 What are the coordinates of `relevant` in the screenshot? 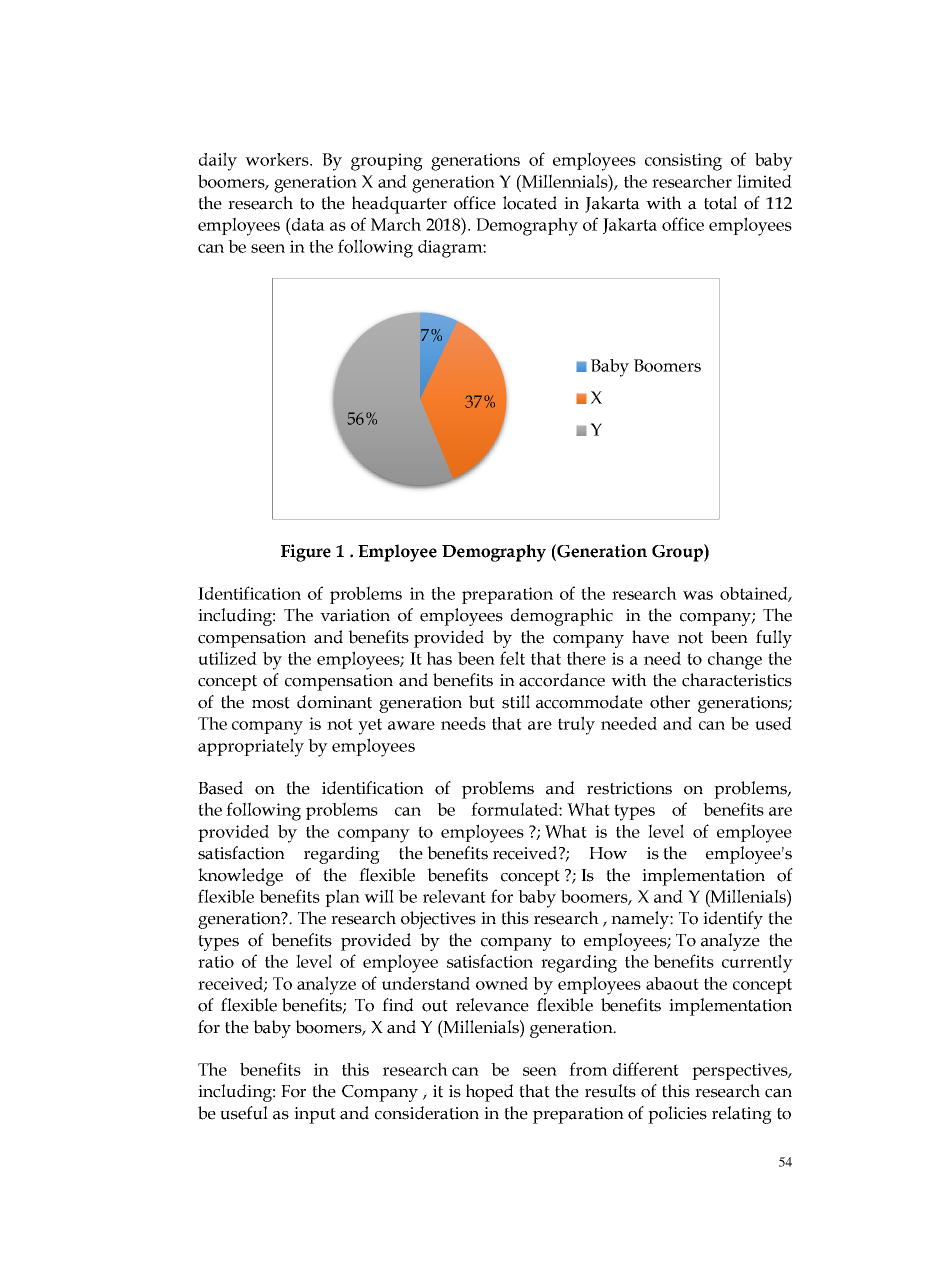 It's located at (454, 896).
